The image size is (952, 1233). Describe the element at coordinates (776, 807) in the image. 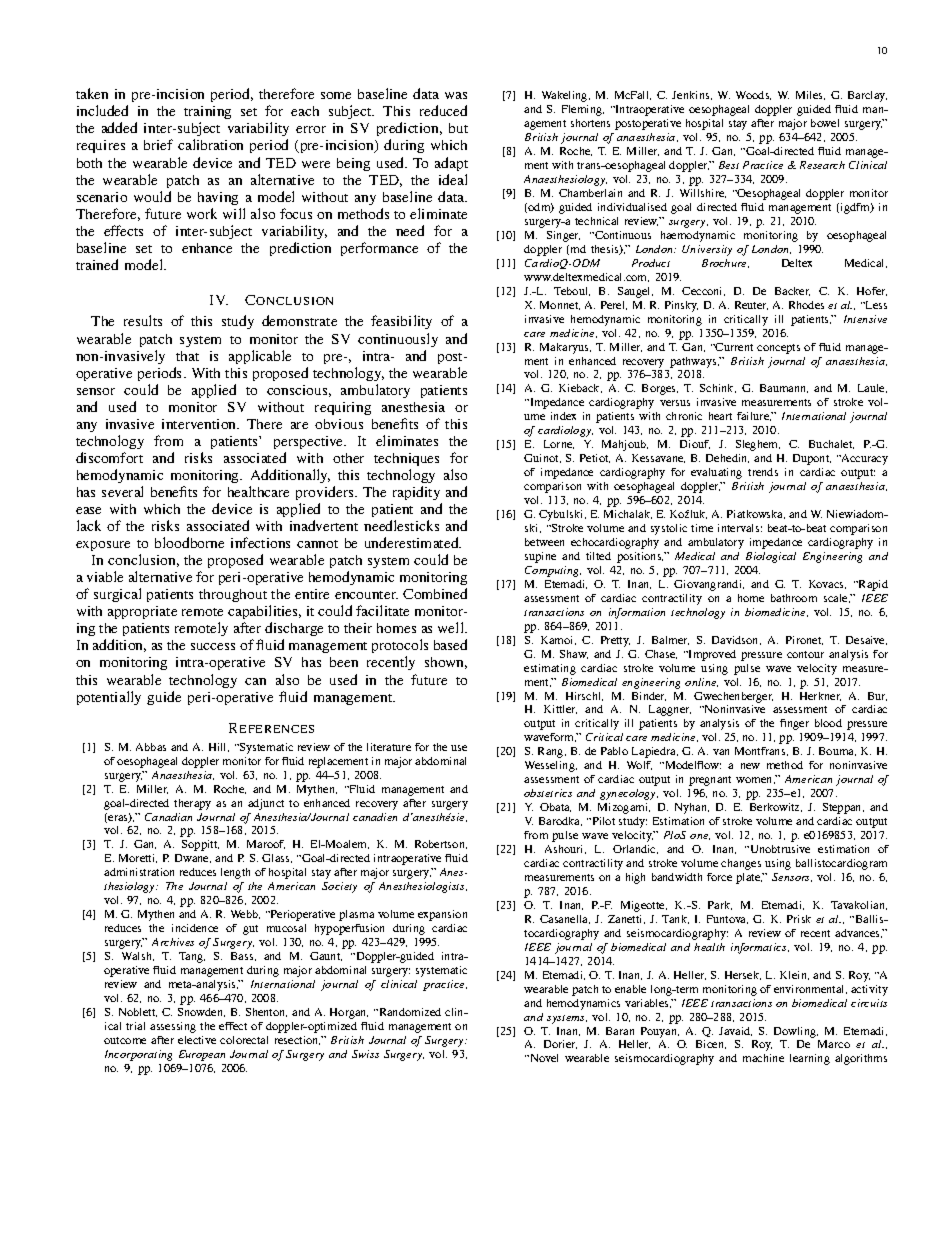

I see `Berkowitz` at that location.
